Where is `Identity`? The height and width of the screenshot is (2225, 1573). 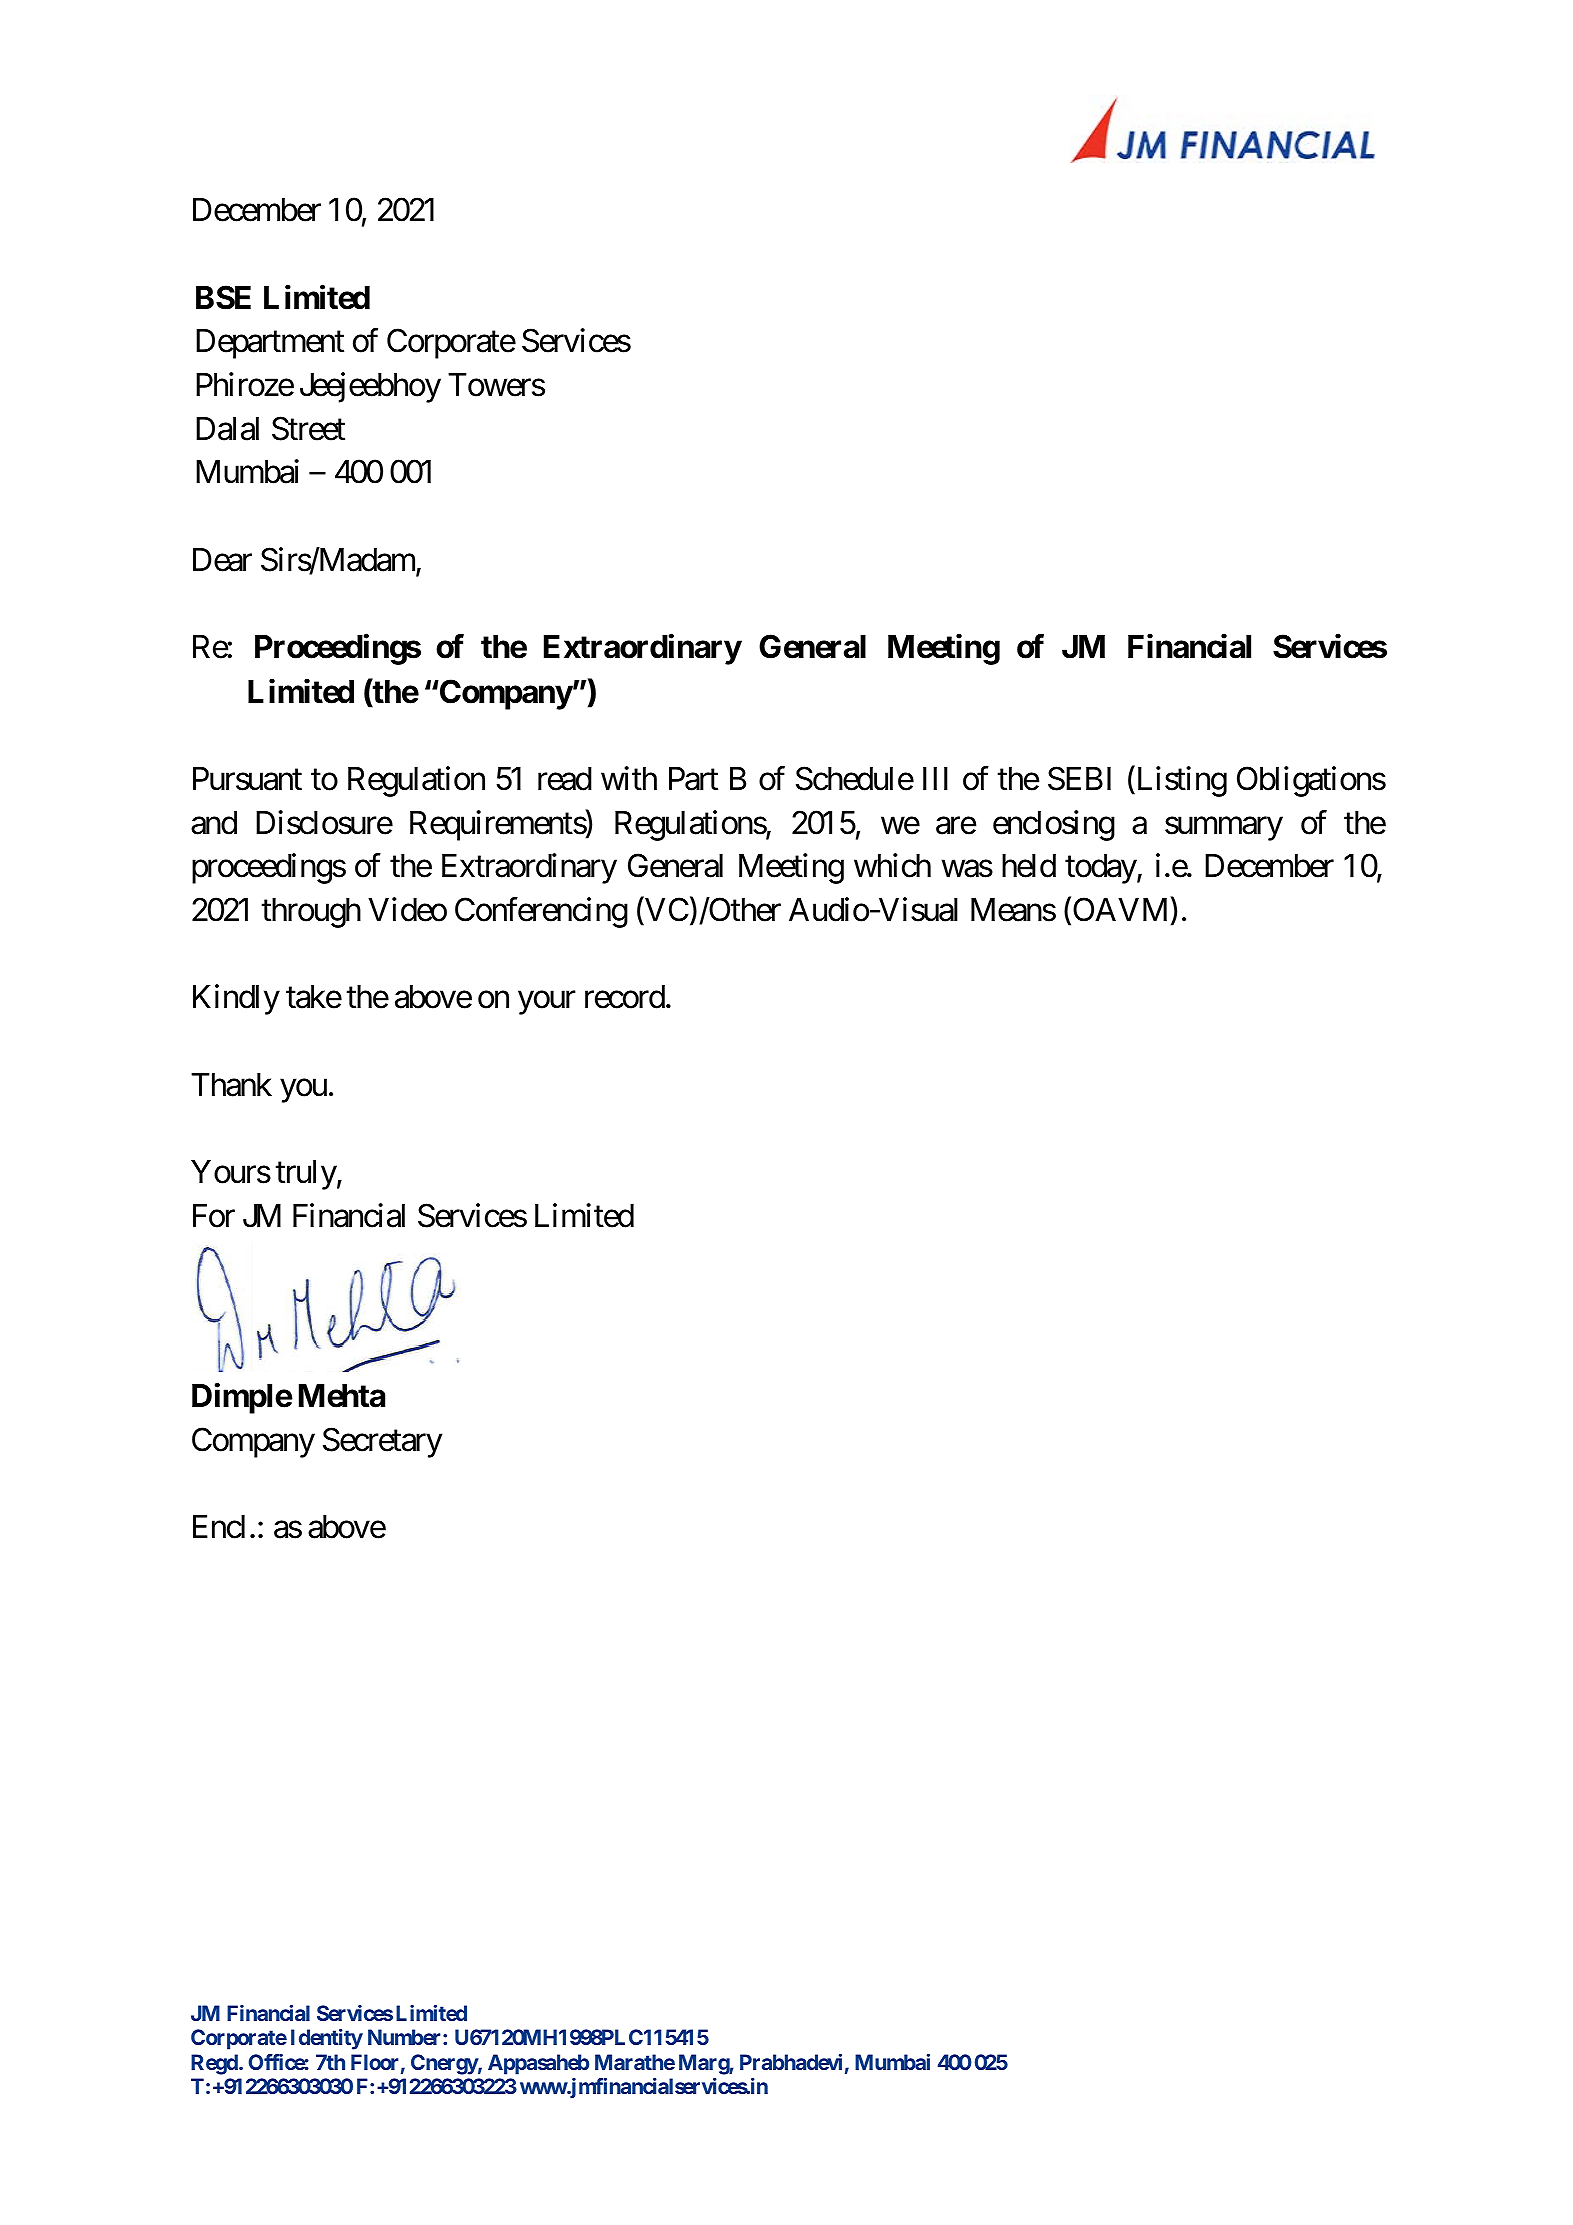
Identity is located at coordinates (327, 2039).
